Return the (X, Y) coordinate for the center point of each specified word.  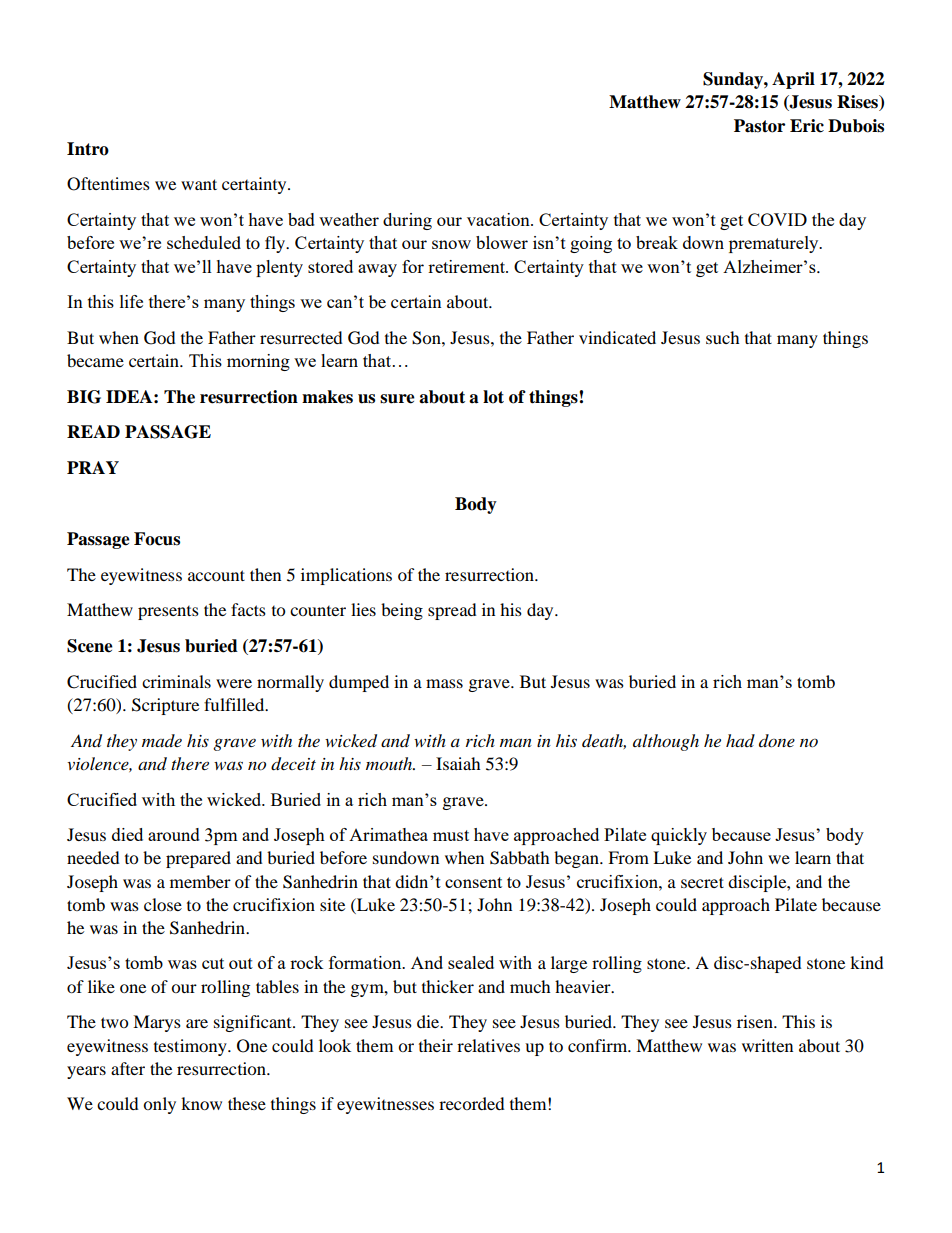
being (402, 611)
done (777, 740)
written (767, 1045)
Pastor (759, 126)
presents (168, 613)
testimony (191, 1047)
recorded (472, 1103)
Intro (88, 149)
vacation (499, 219)
